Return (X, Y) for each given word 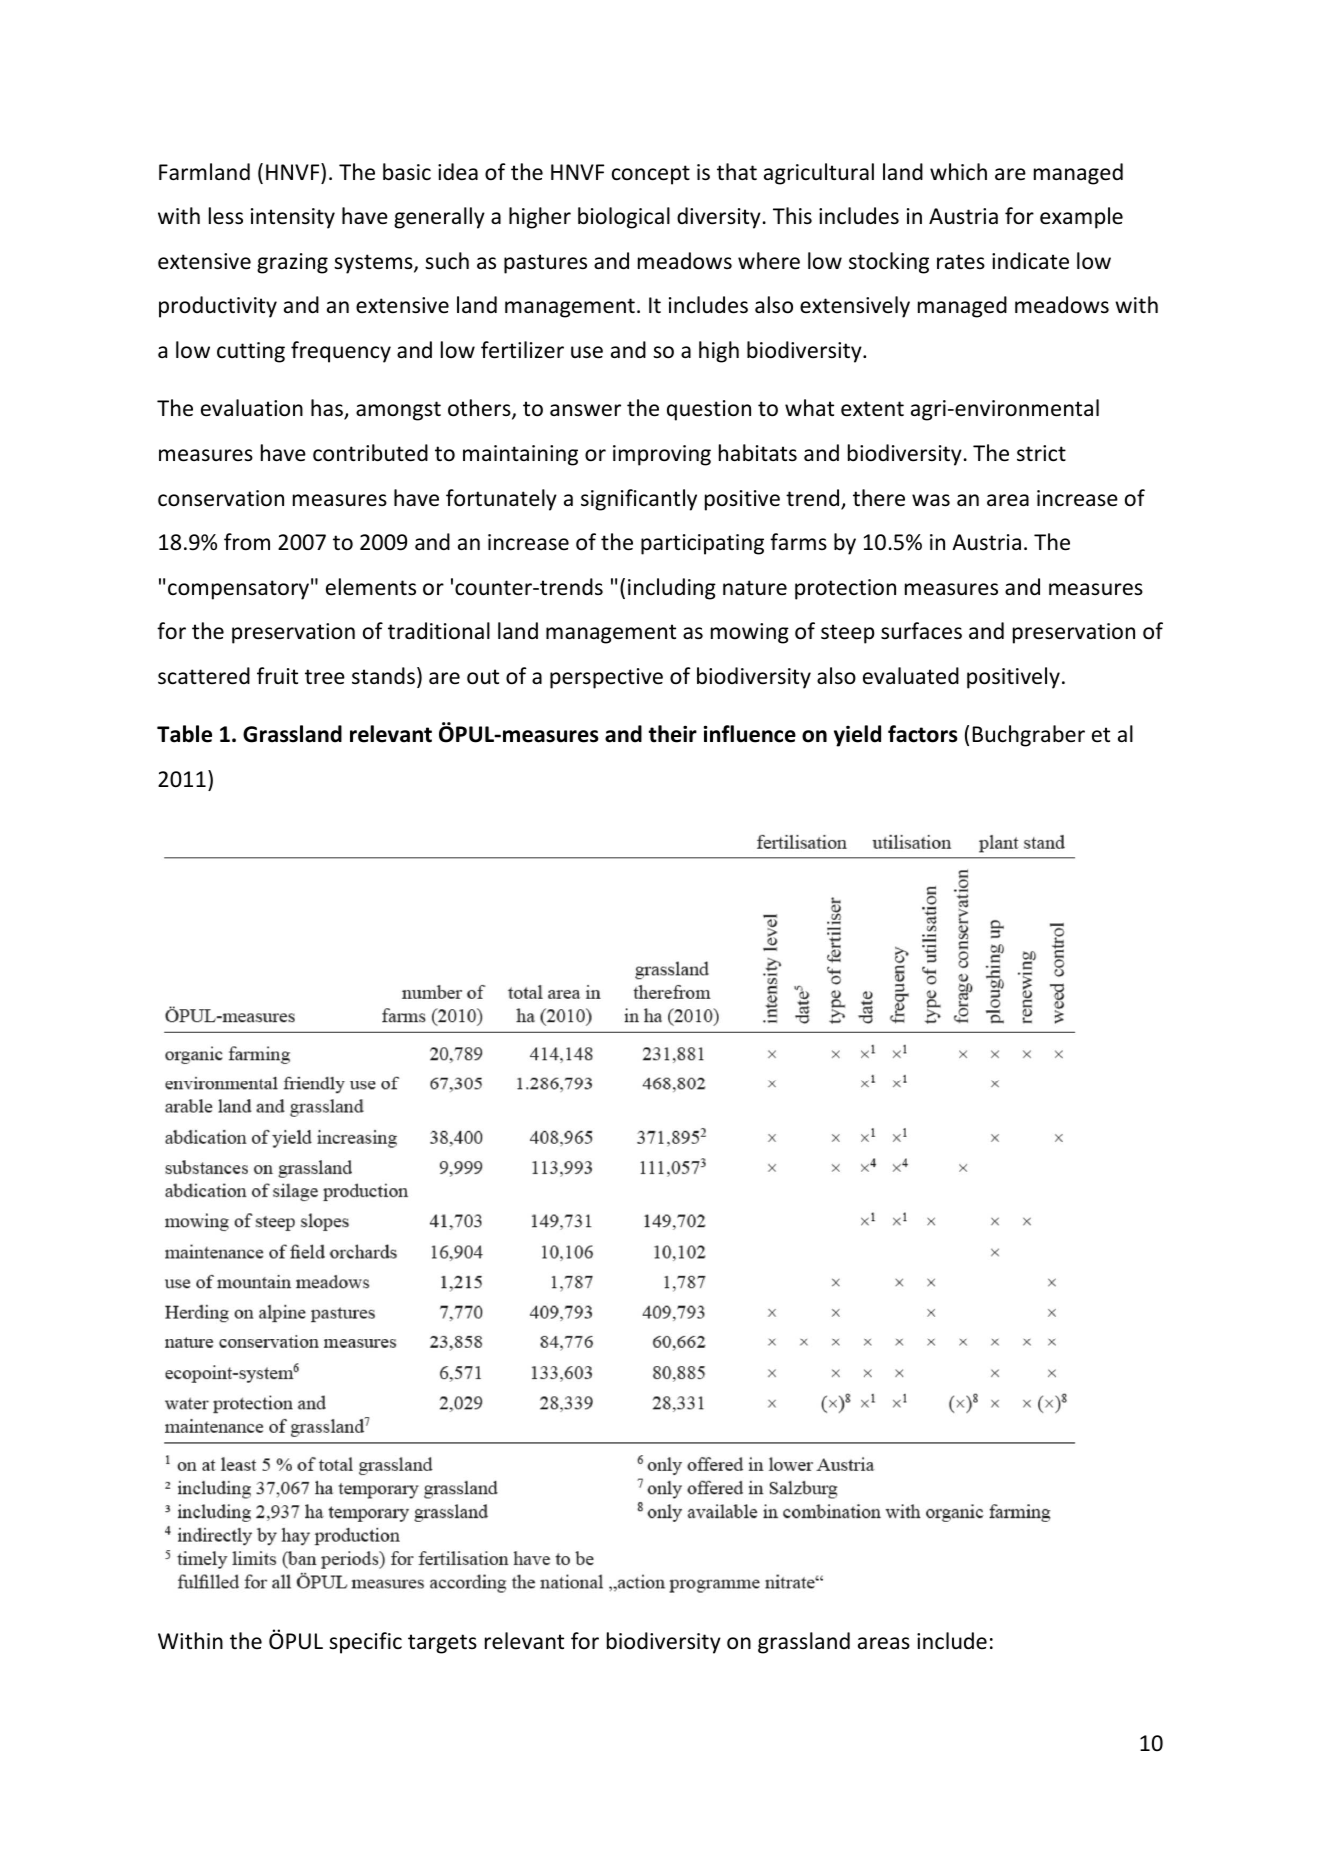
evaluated (911, 676)
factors (923, 734)
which (958, 171)
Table (184, 734)
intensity (293, 218)
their (672, 734)
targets (442, 1644)
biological (624, 218)
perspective (606, 678)
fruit (277, 675)
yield (857, 736)
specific (365, 1643)
